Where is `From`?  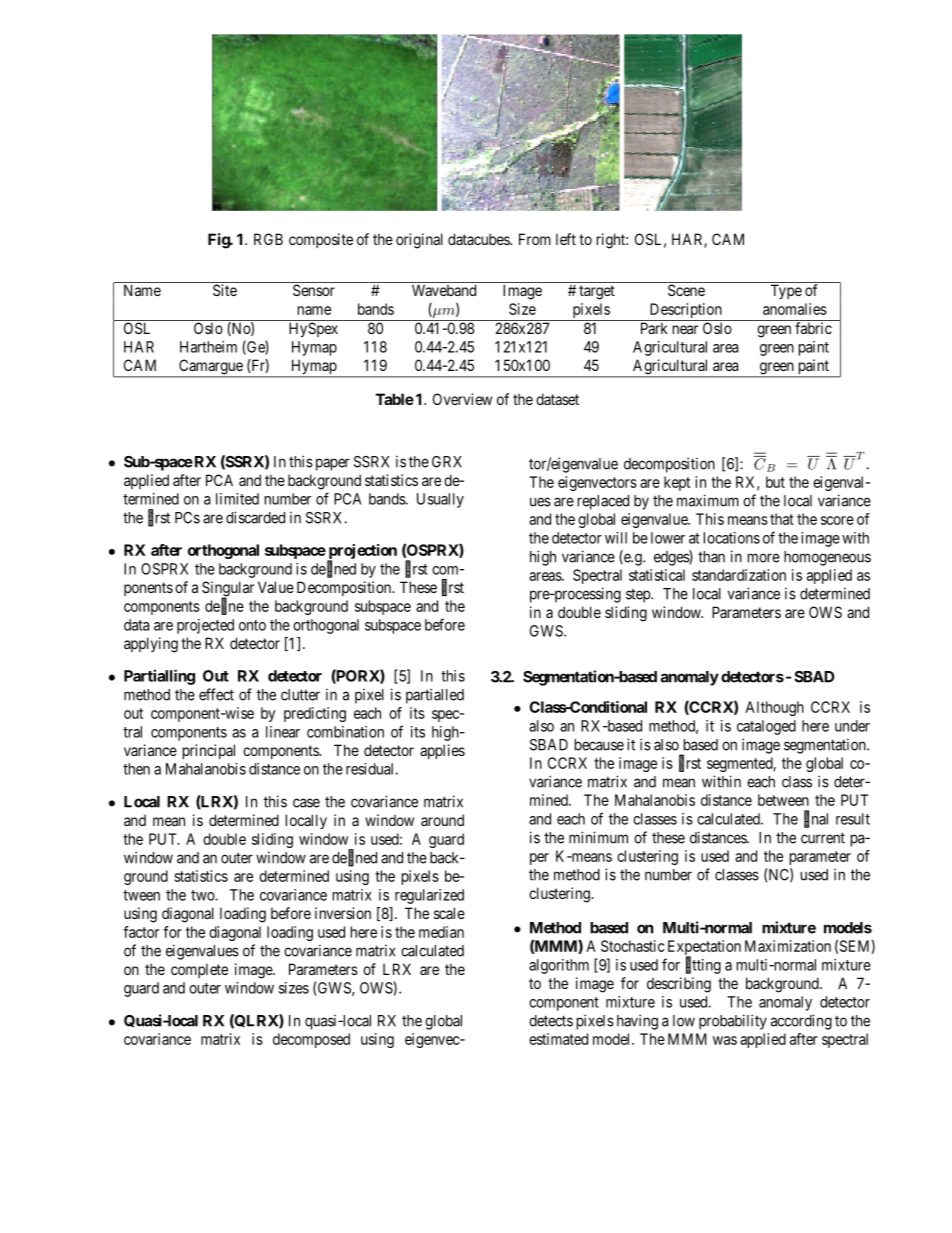 From is located at coordinates (535, 239).
